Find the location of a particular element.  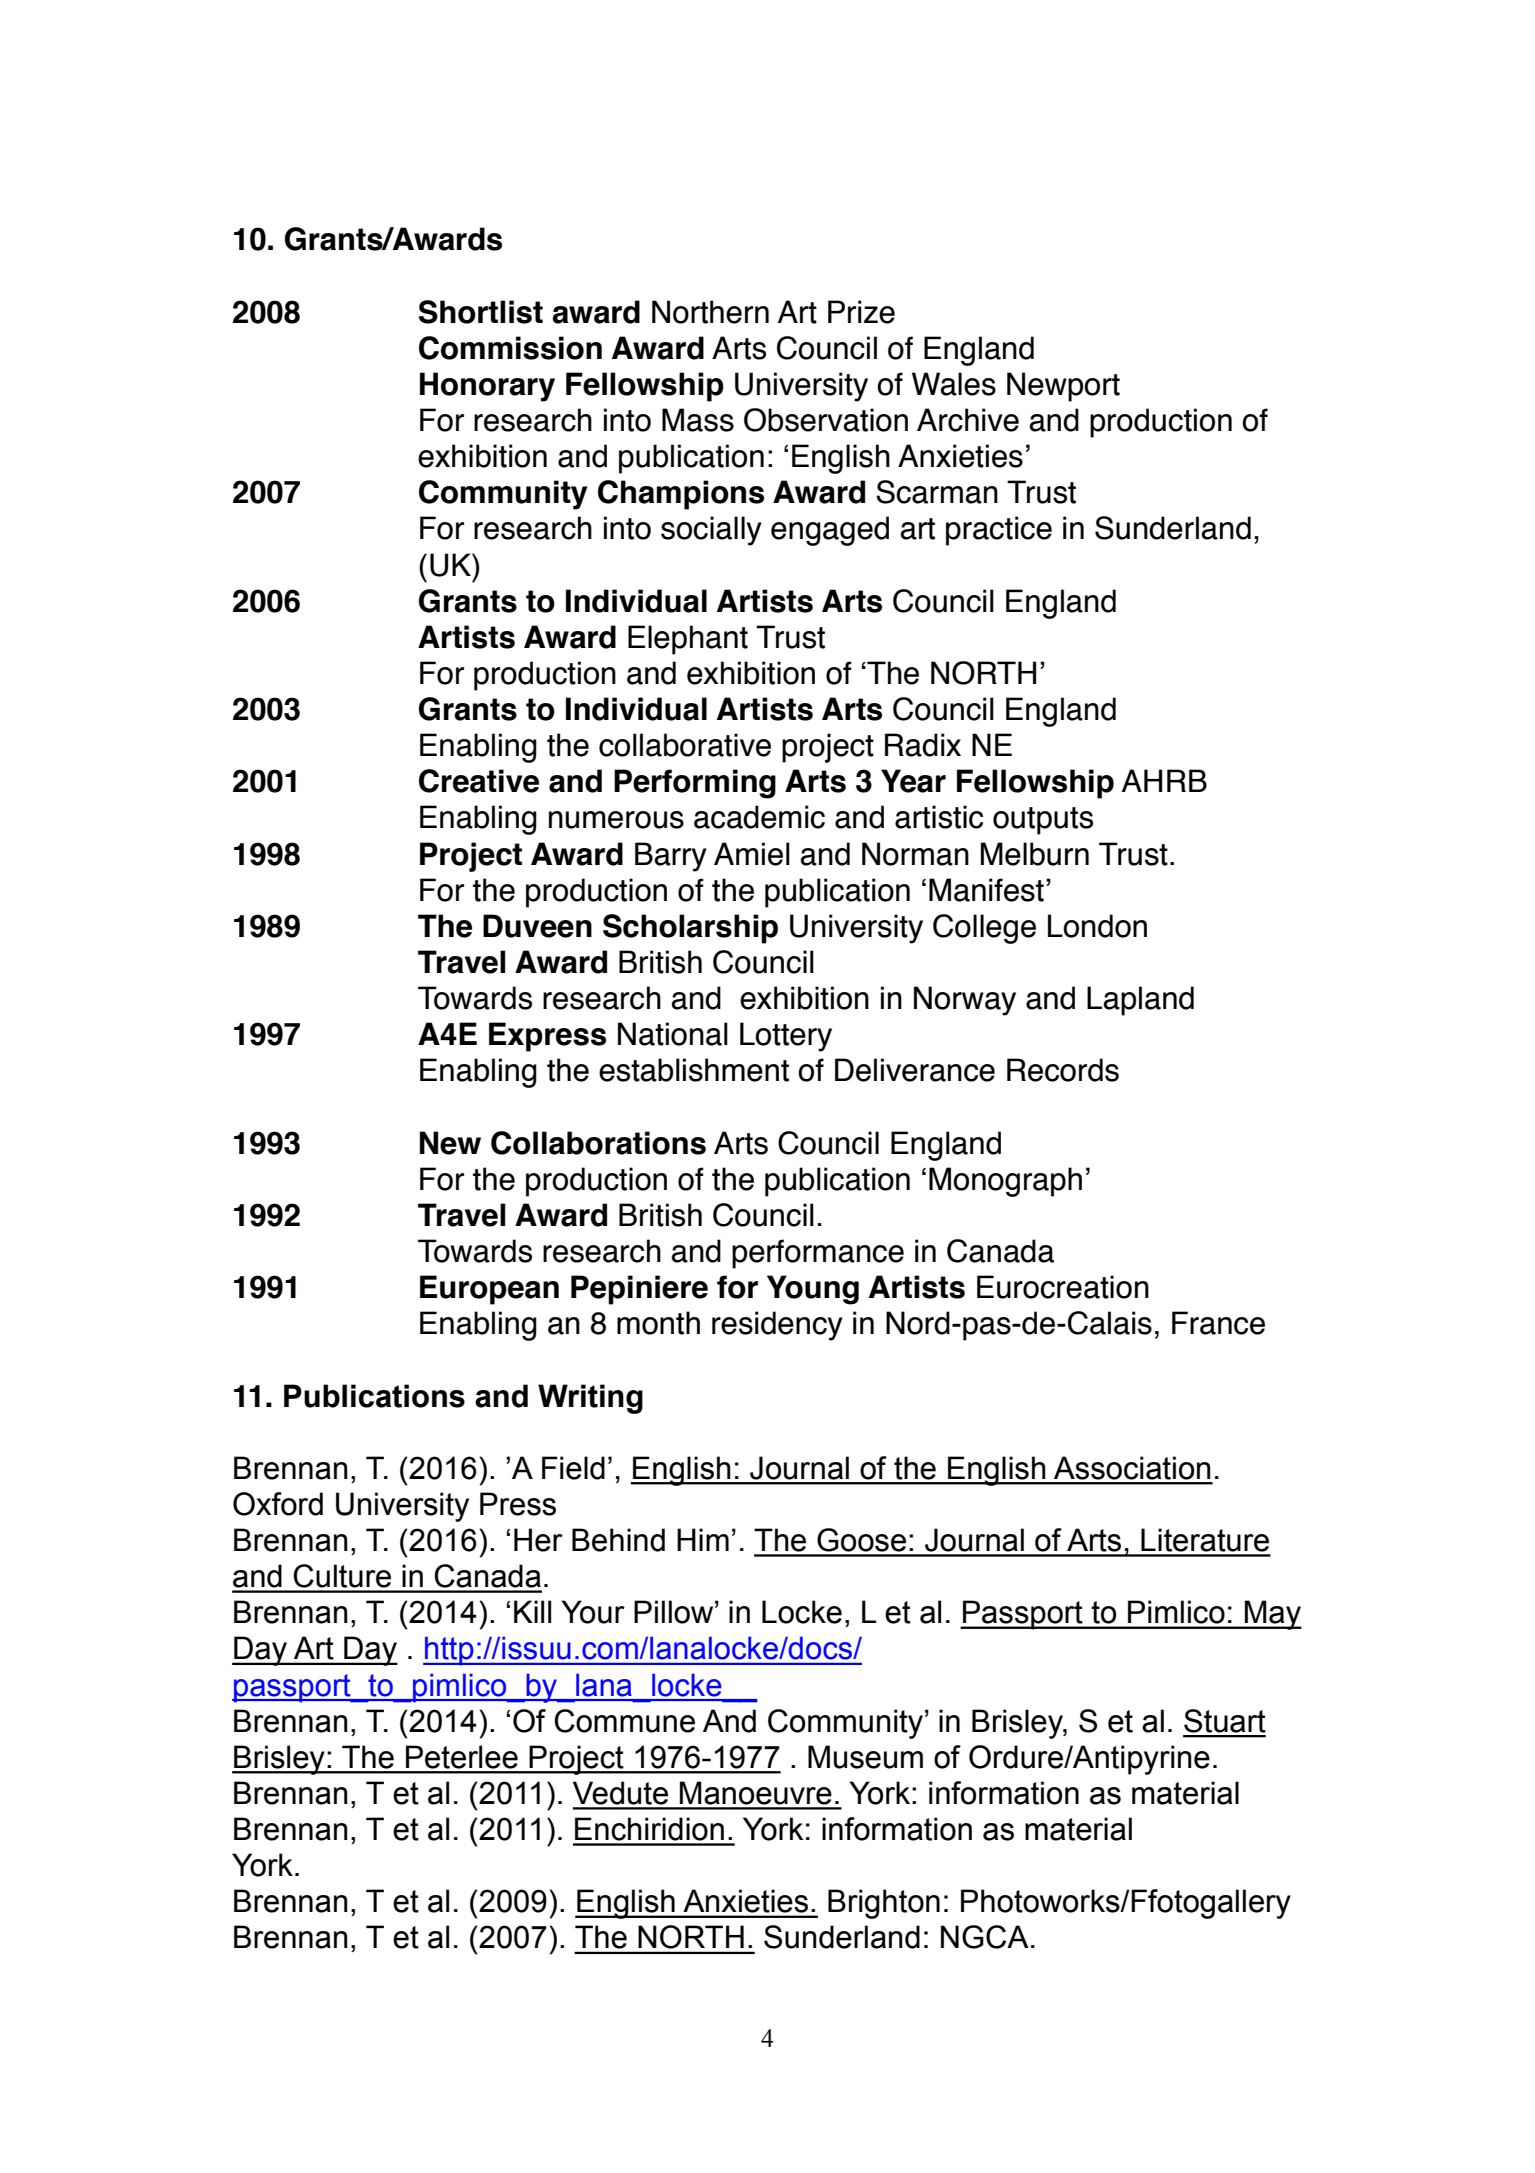

Observation is located at coordinates (826, 420).
